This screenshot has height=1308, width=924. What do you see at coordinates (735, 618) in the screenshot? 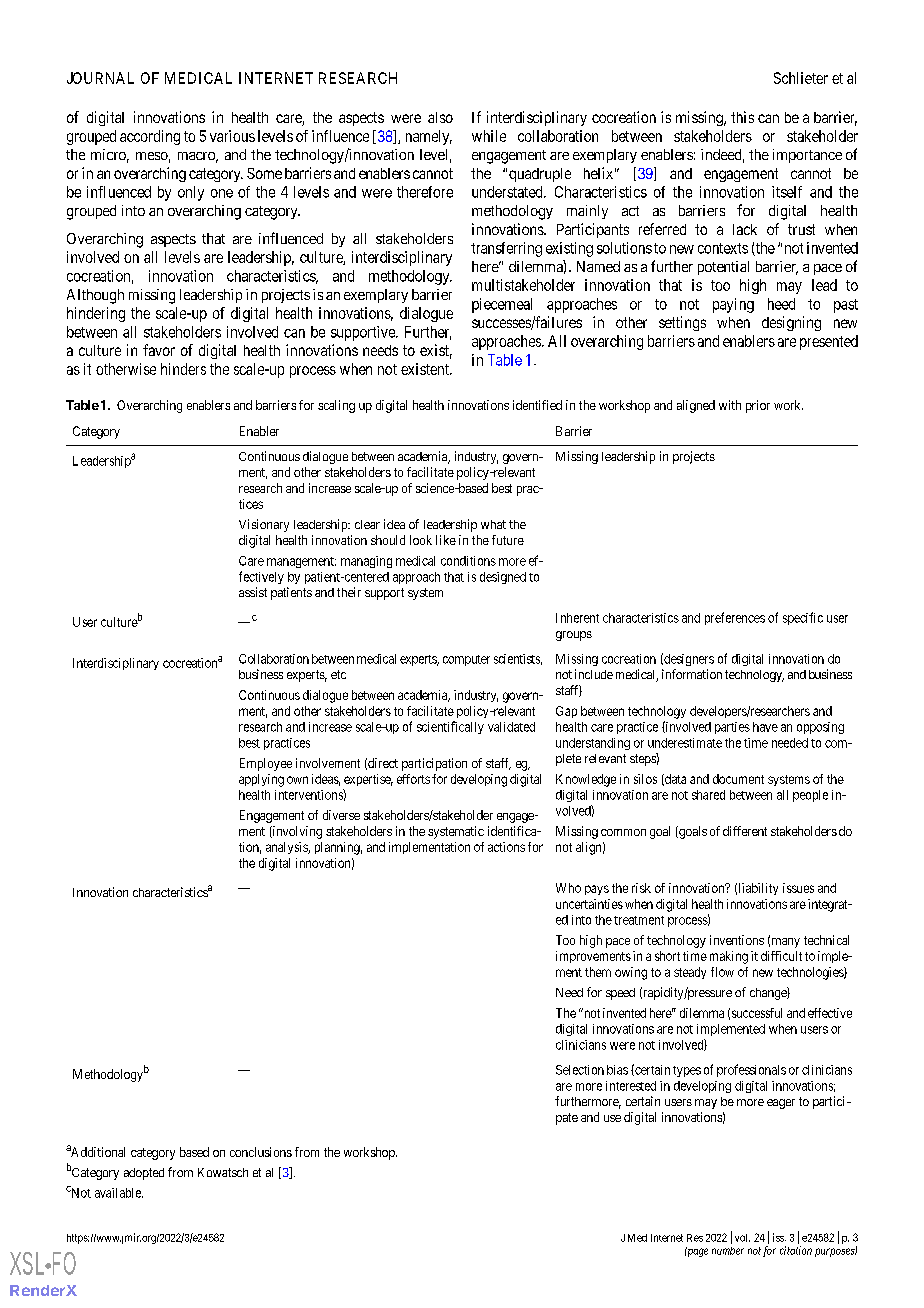
I see `preferences` at bounding box center [735, 618].
